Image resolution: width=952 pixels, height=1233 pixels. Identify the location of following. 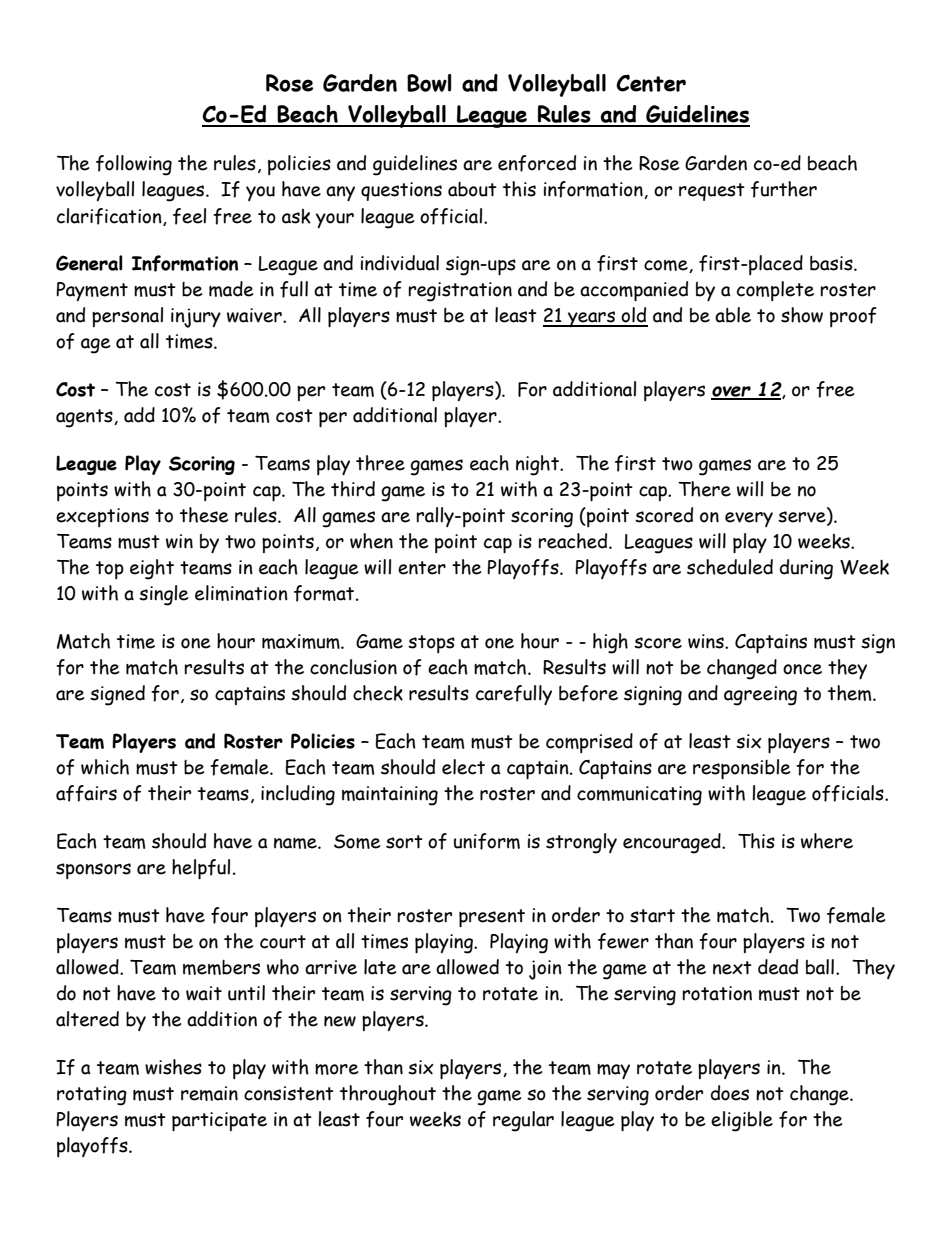
(134, 165).
